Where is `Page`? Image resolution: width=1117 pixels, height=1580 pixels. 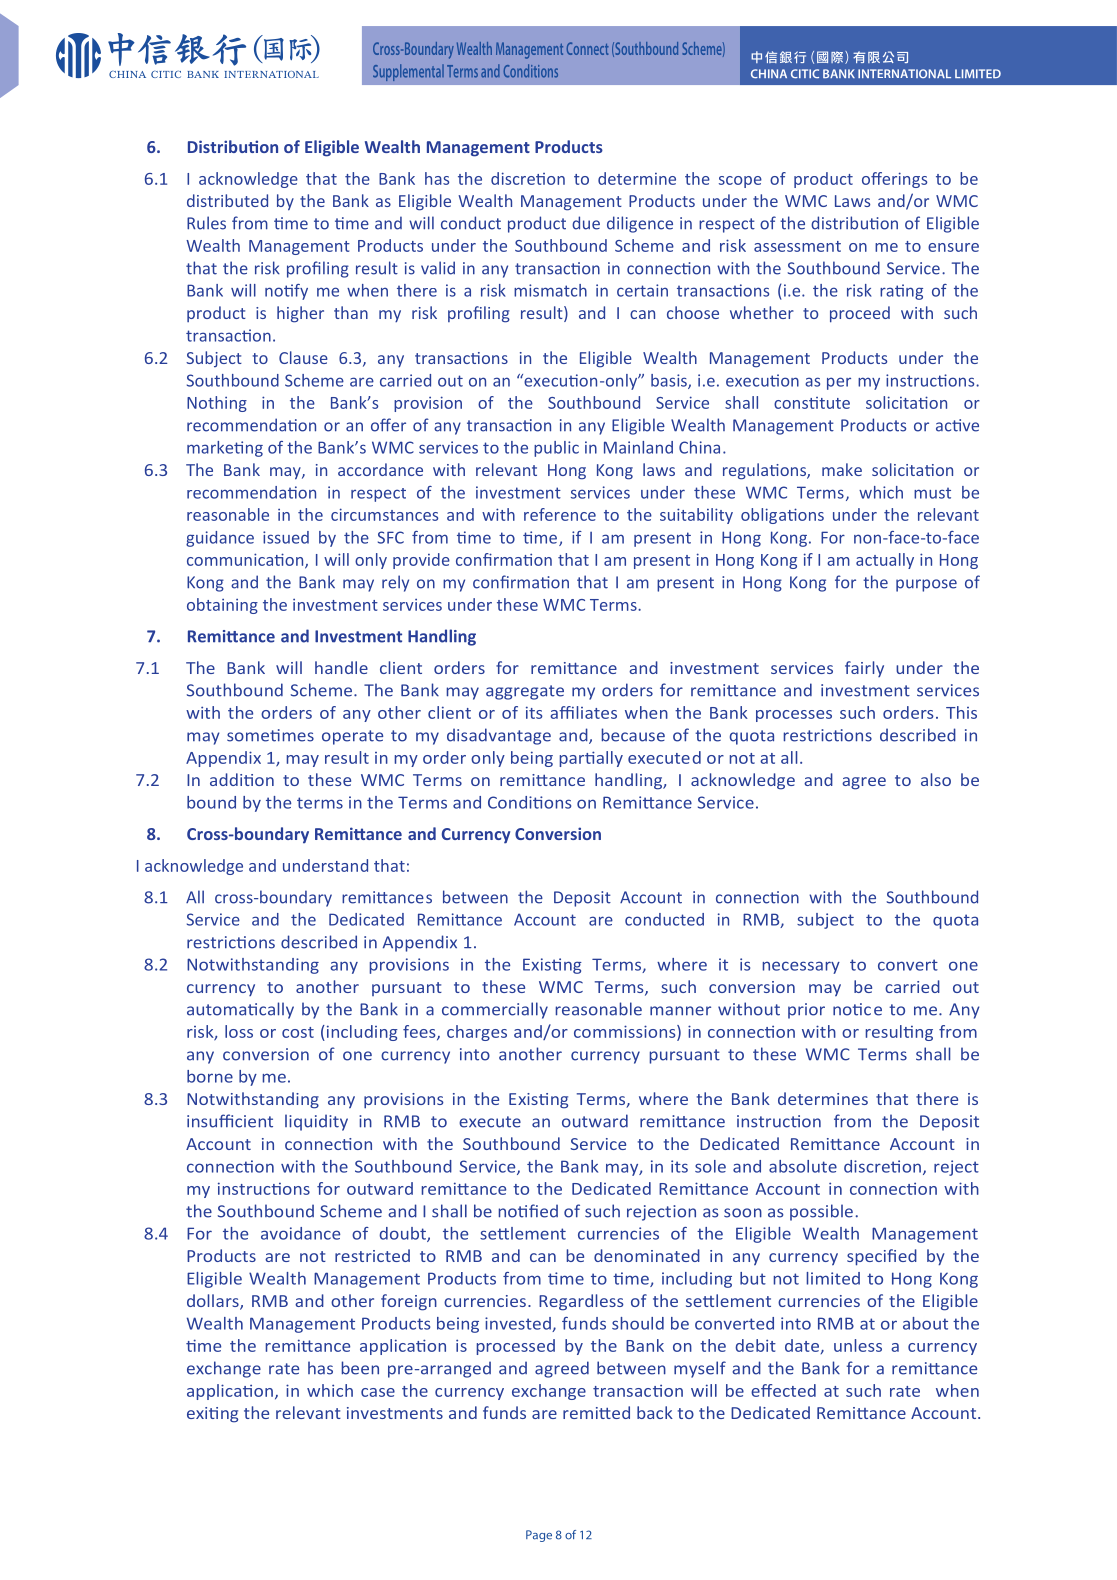 Page is located at coordinates (539, 1536).
